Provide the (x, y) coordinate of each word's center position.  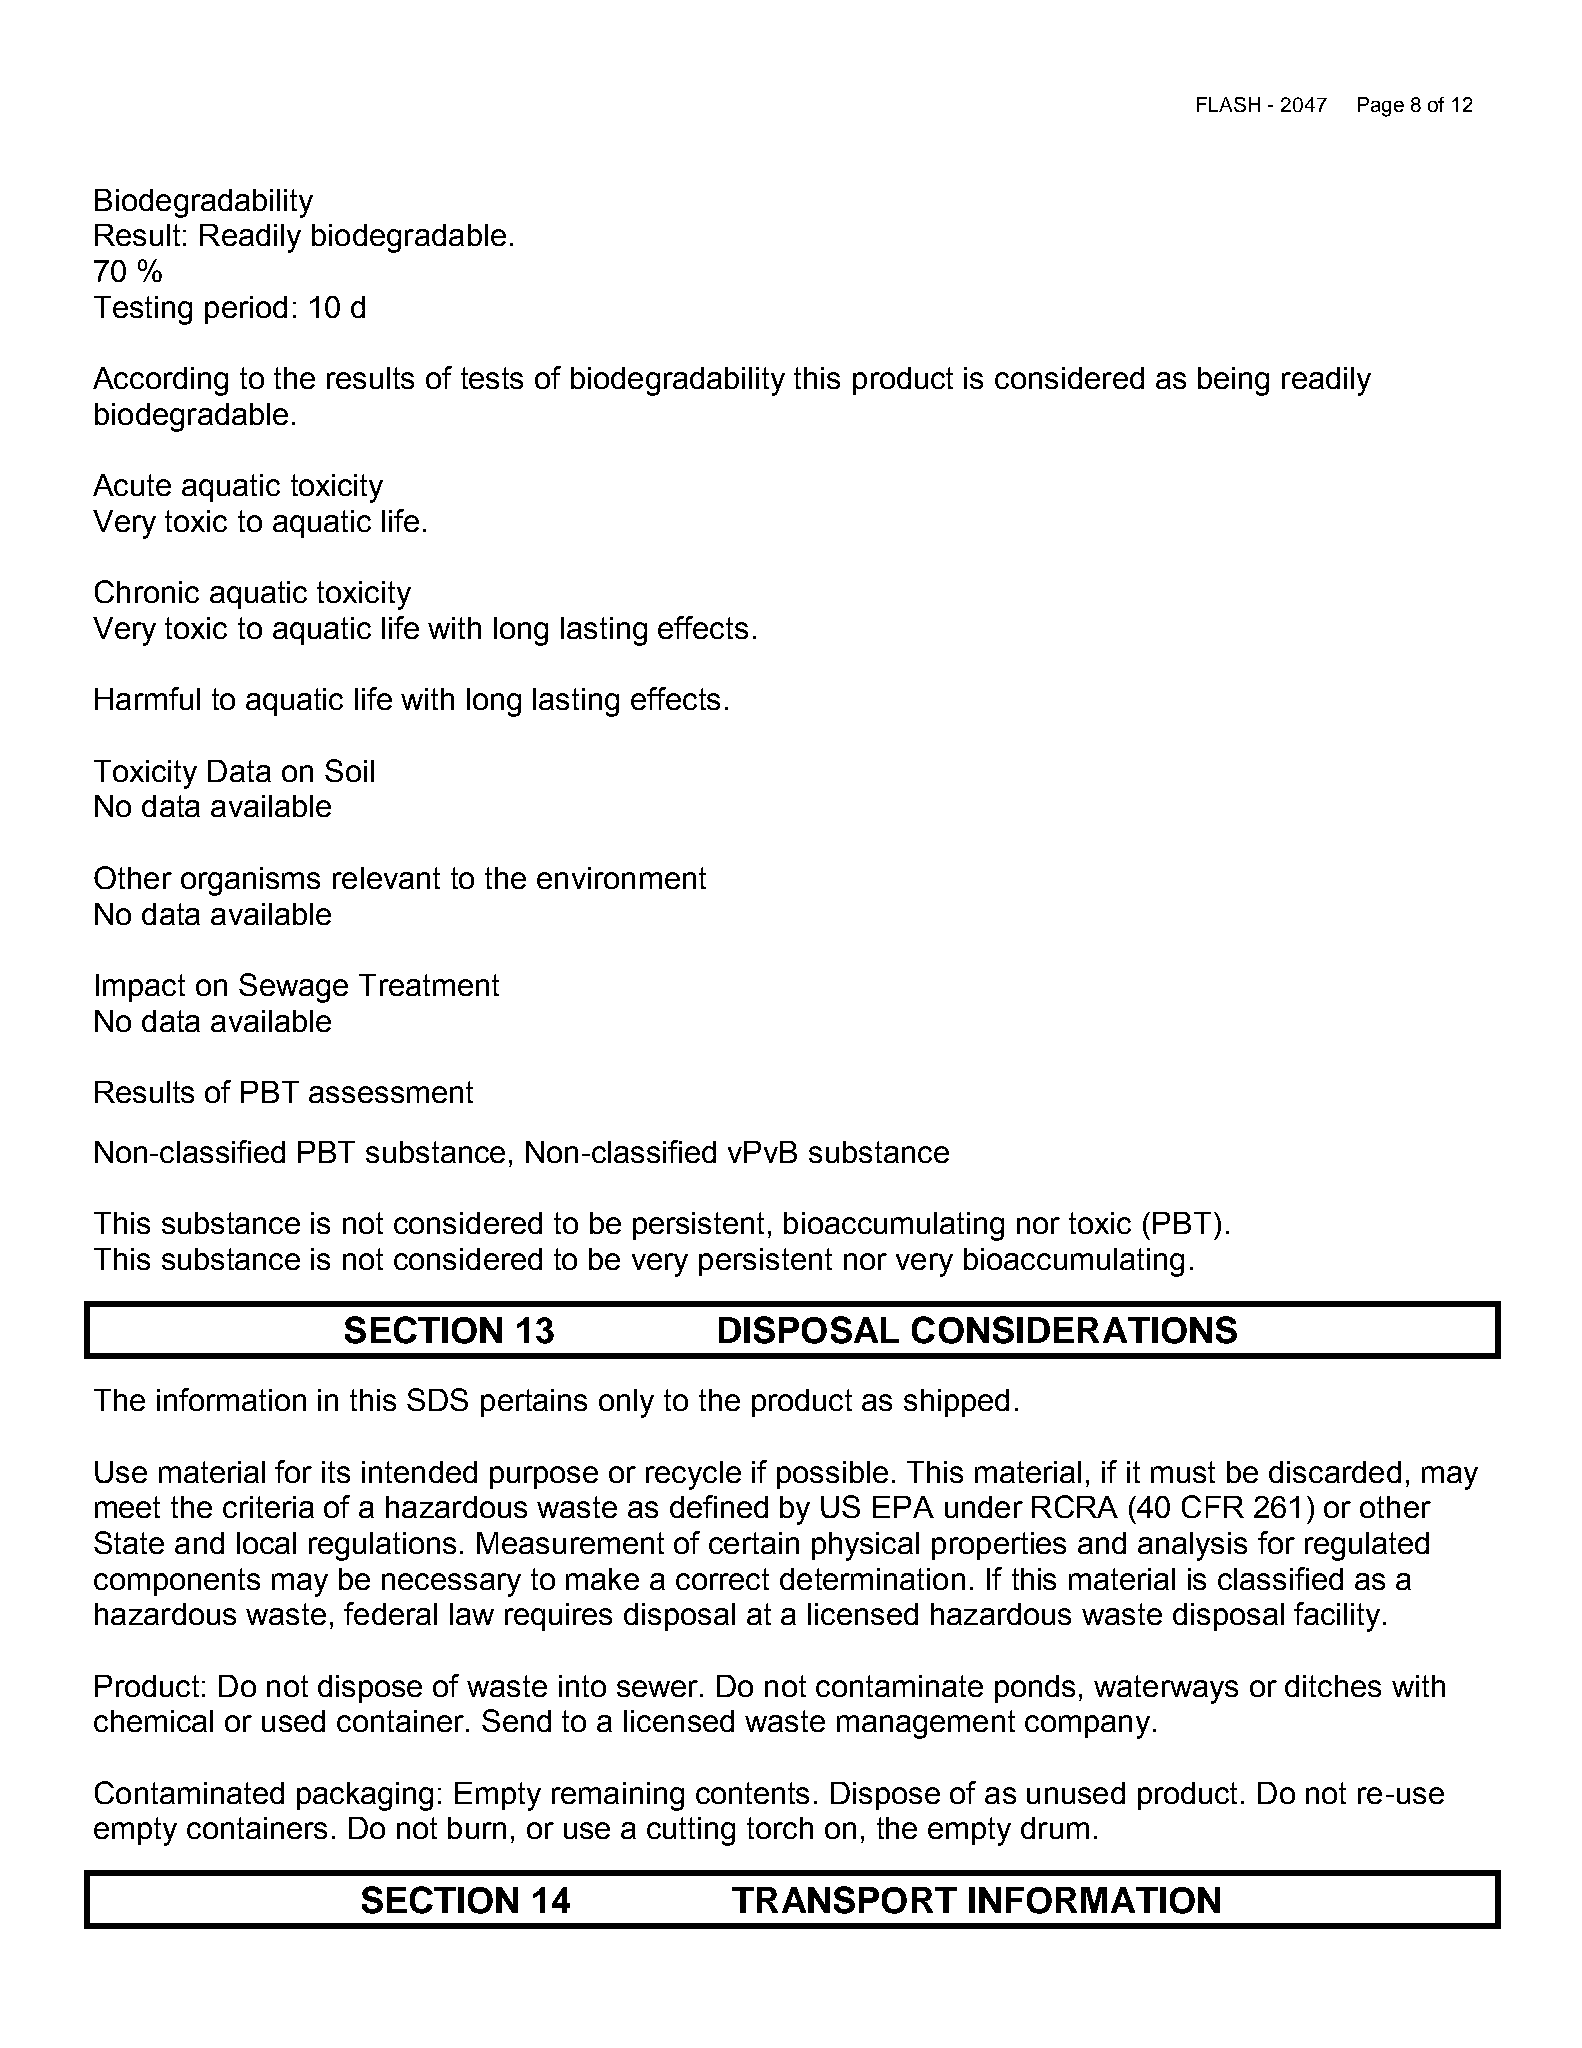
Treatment (429, 985)
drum (1055, 1828)
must (1183, 1472)
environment (621, 878)
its (336, 1472)
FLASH (1228, 104)
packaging (365, 1796)
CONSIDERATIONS (1074, 1330)
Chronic (147, 591)
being (1233, 381)
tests (492, 378)
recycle (693, 1475)
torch (780, 1828)
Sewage (293, 988)
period (246, 310)
